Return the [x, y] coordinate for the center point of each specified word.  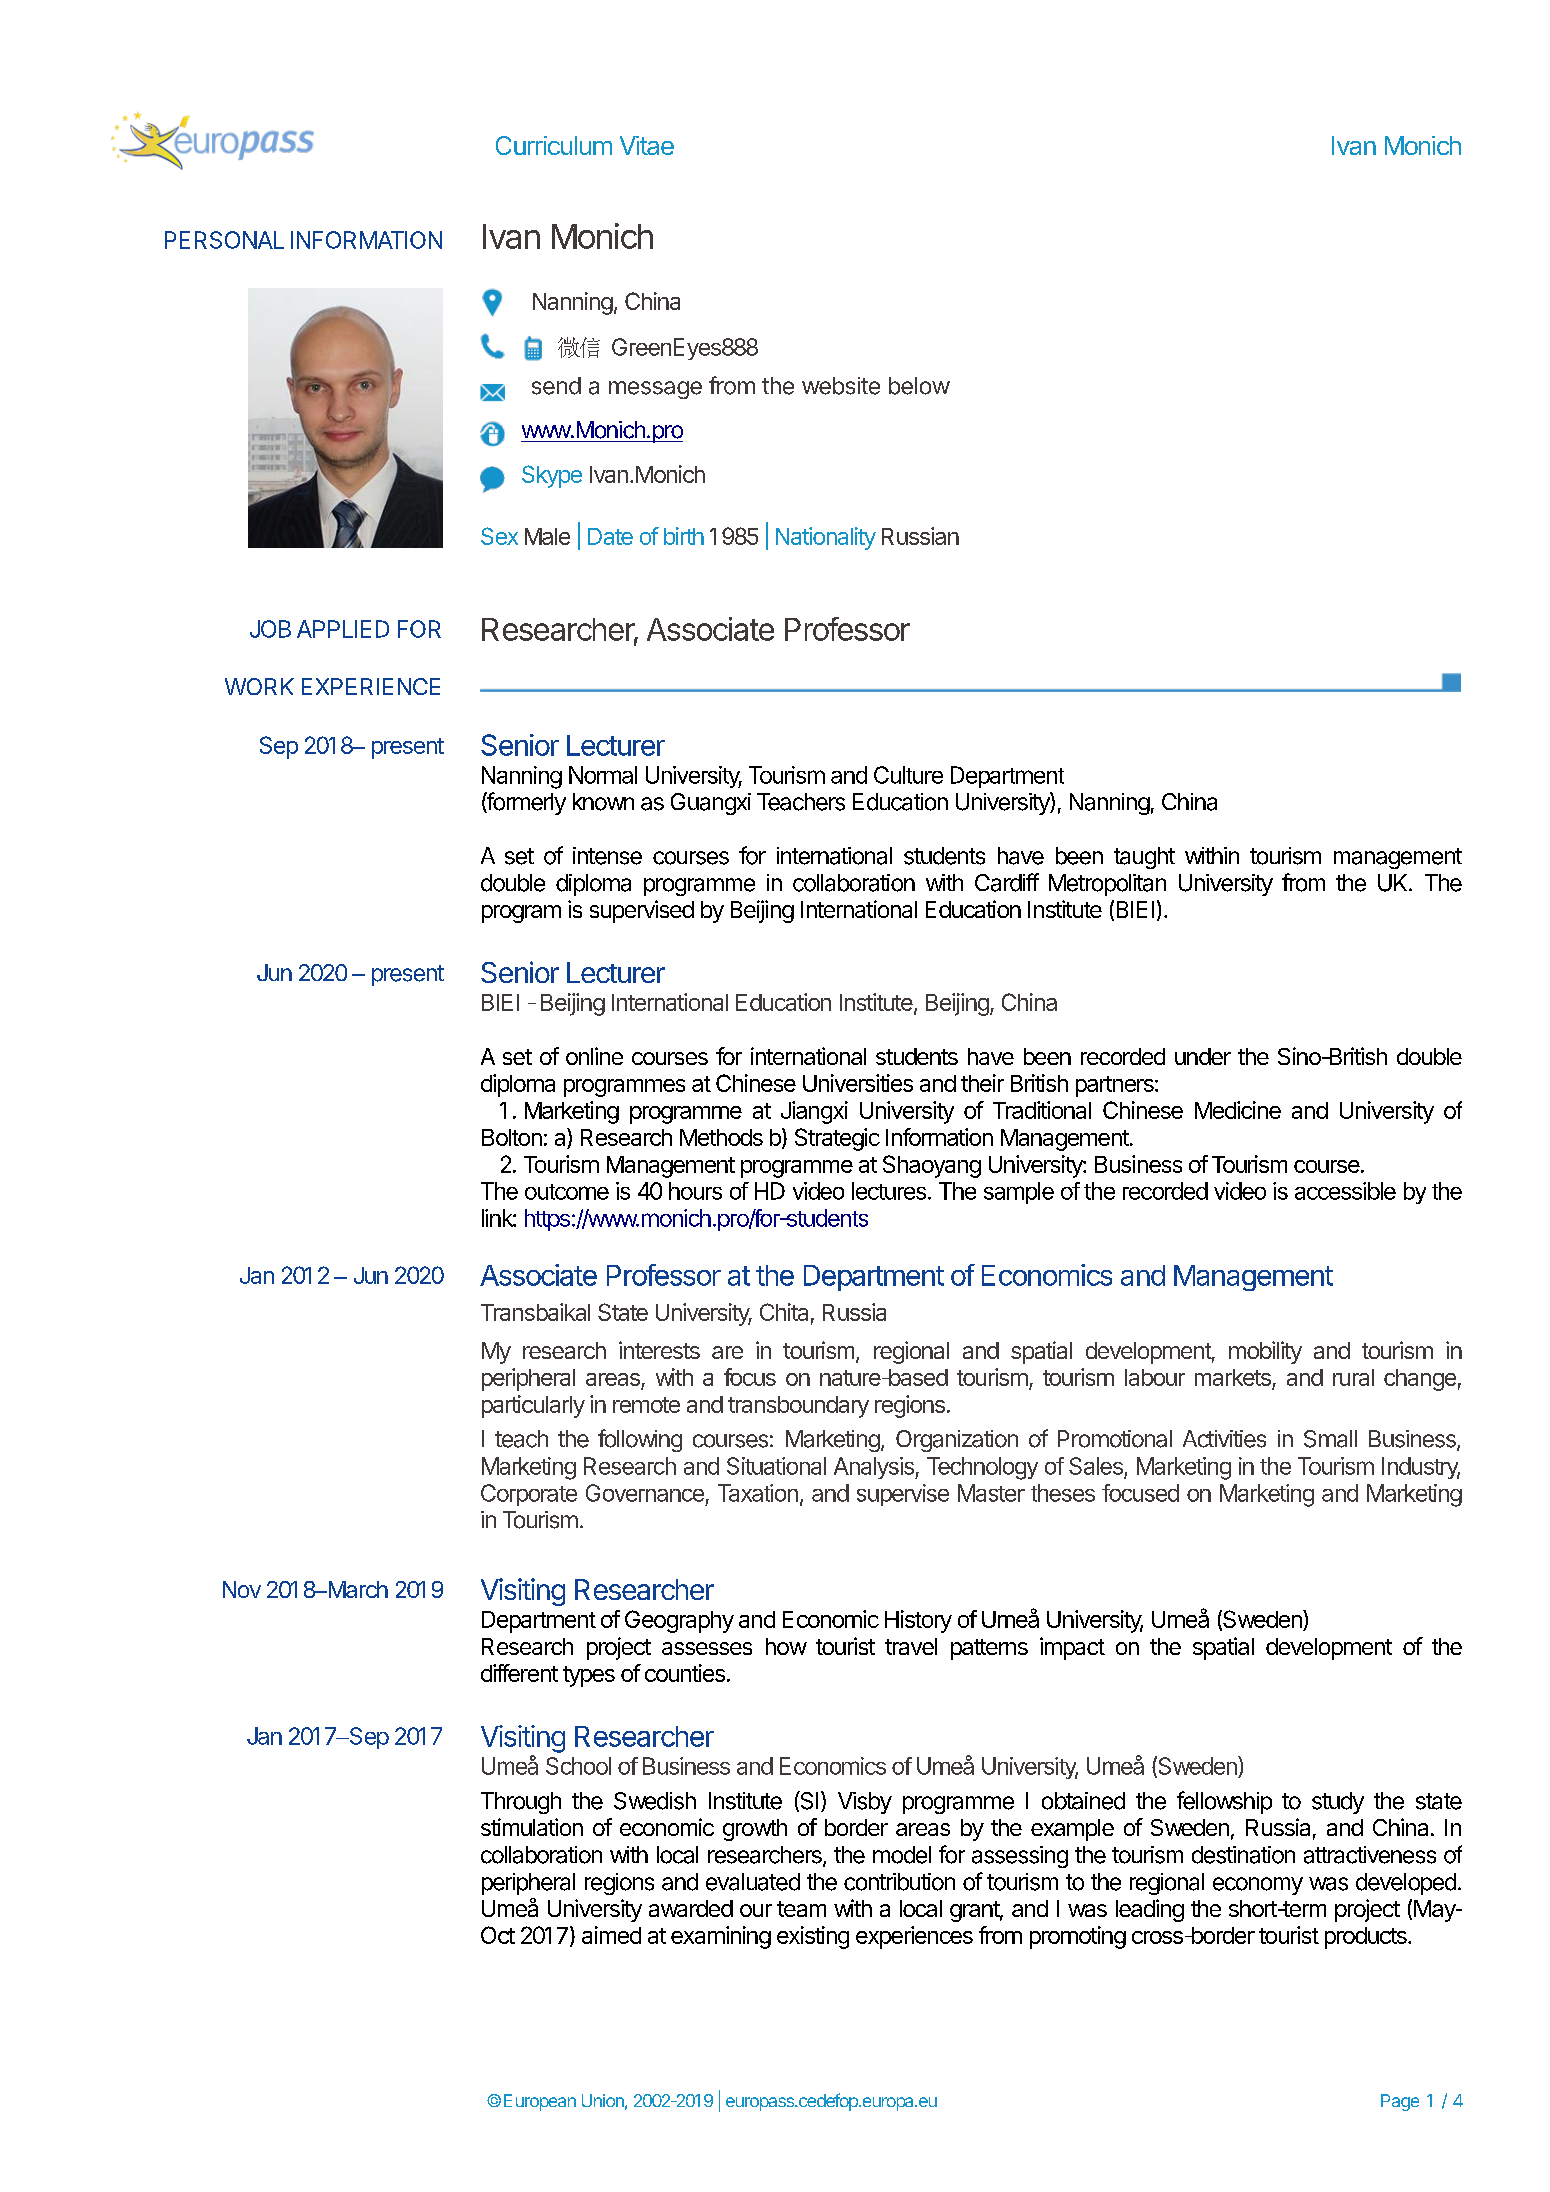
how [786, 1646]
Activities [1224, 1439]
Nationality [826, 538]
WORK [259, 686]
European [540, 2102]
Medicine [1238, 1110]
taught [1144, 858]
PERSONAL [224, 240]
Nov [242, 1589]
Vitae [647, 145]
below [919, 386]
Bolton [512, 1137]
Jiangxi [814, 1112]
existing [813, 1937]
